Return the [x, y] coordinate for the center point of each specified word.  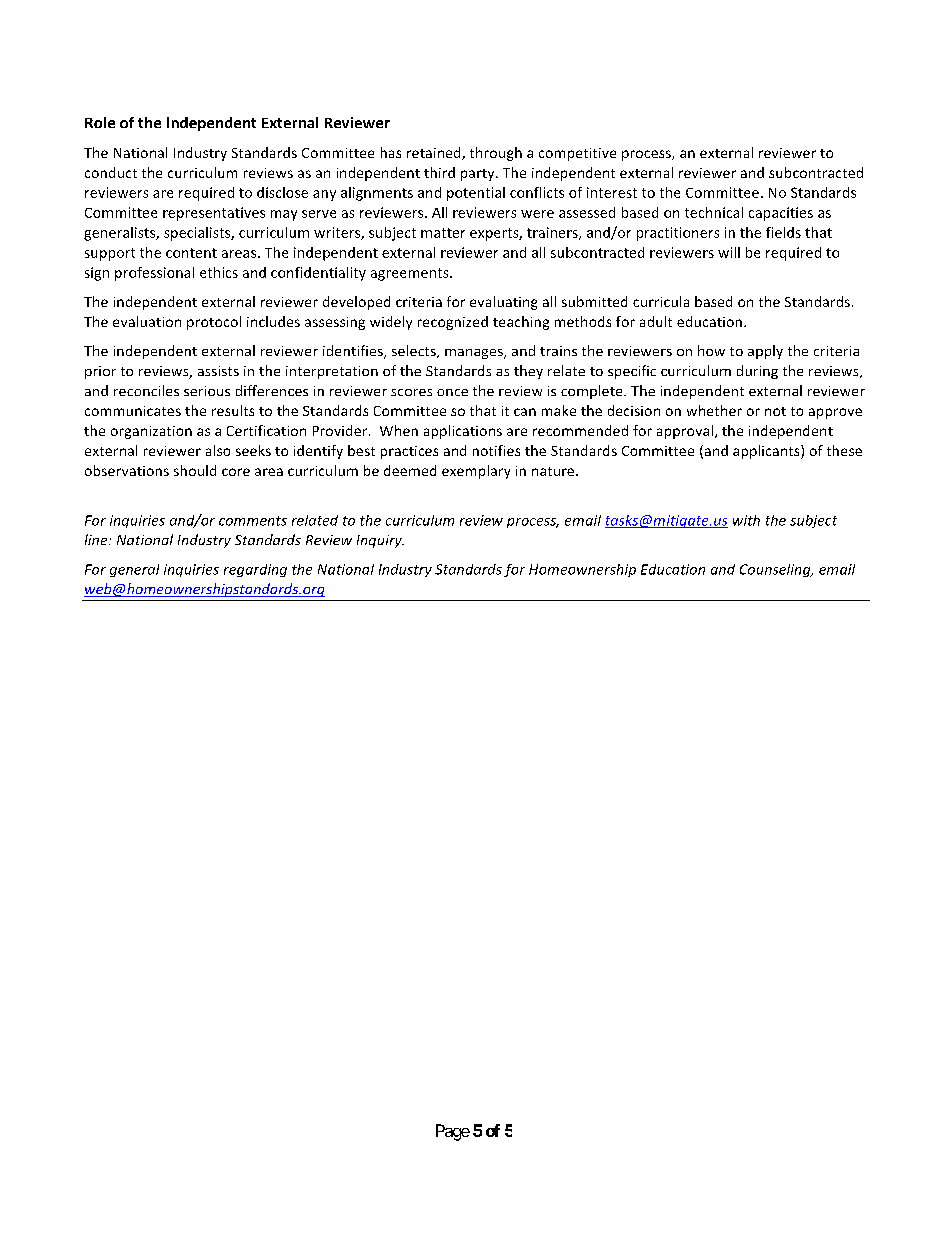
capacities [781, 214]
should [195, 470]
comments [253, 521]
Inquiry [380, 541]
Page [453, 1132]
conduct [111, 172]
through [496, 154]
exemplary [476, 472]
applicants [767, 452]
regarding [255, 570]
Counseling [776, 570]
